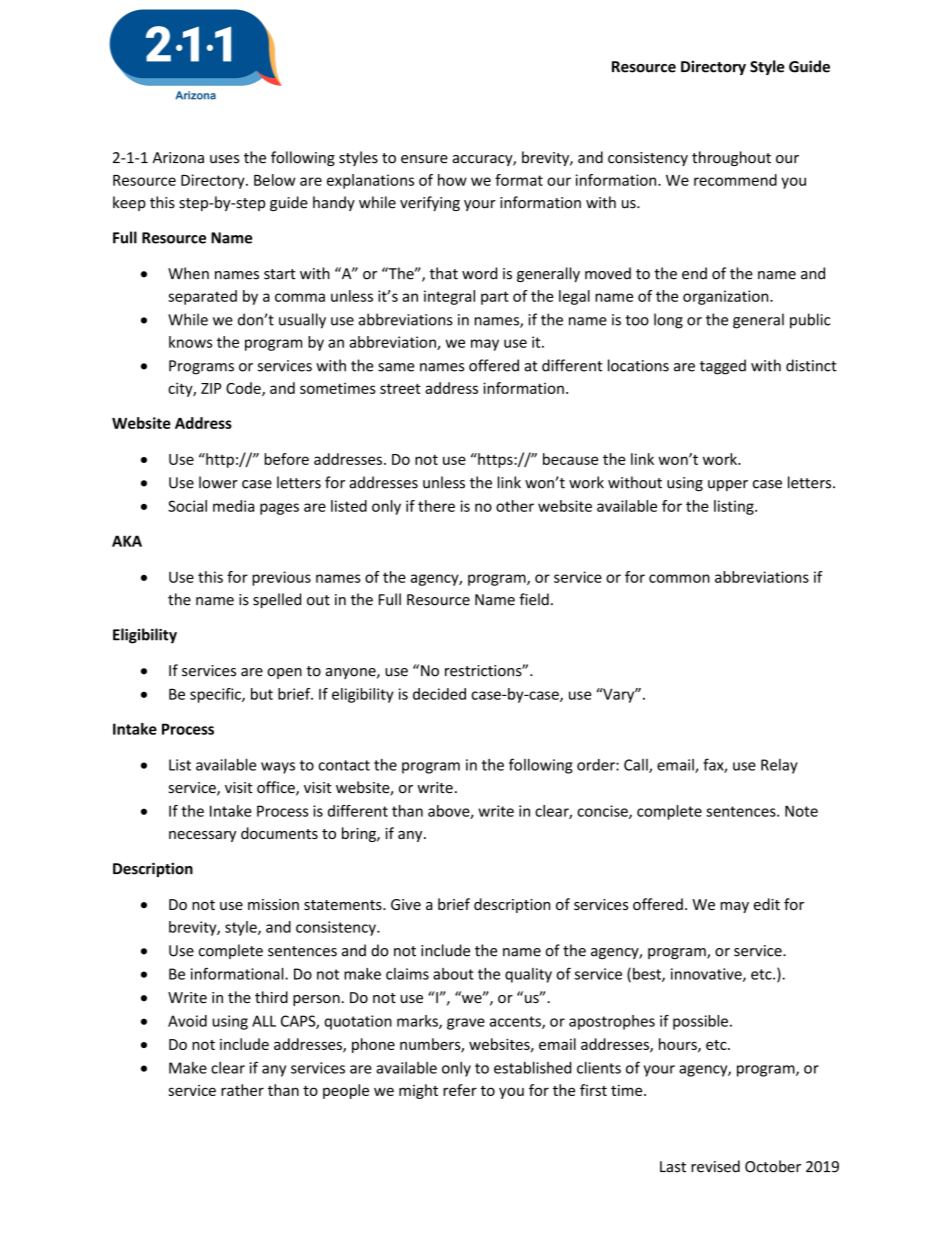 This screenshot has height=1233, width=952. I want to click on rather, so click(242, 1090).
